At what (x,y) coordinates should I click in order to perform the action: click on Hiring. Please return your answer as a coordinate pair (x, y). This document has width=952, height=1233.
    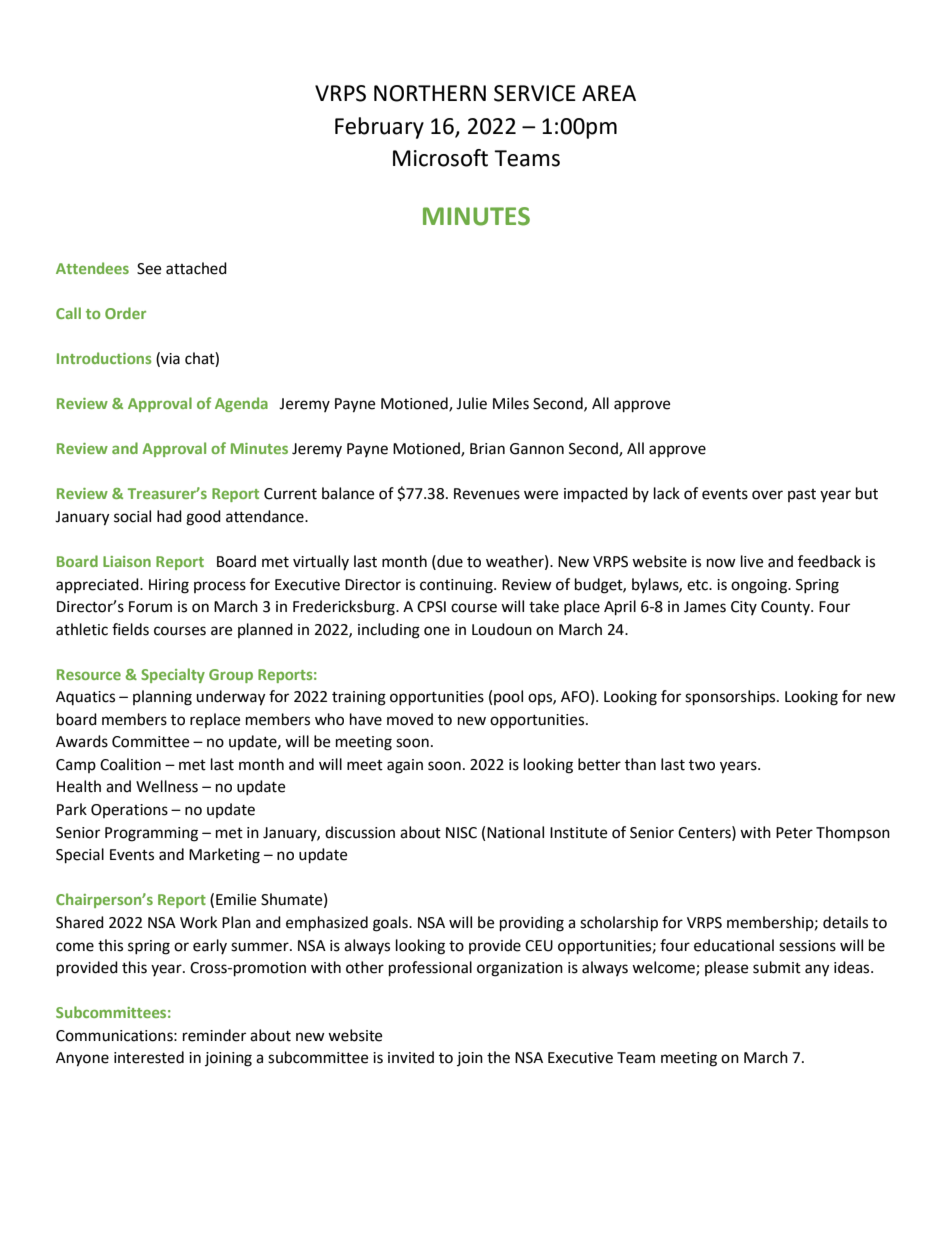
    Looking at the image, I should click on (169, 586).
